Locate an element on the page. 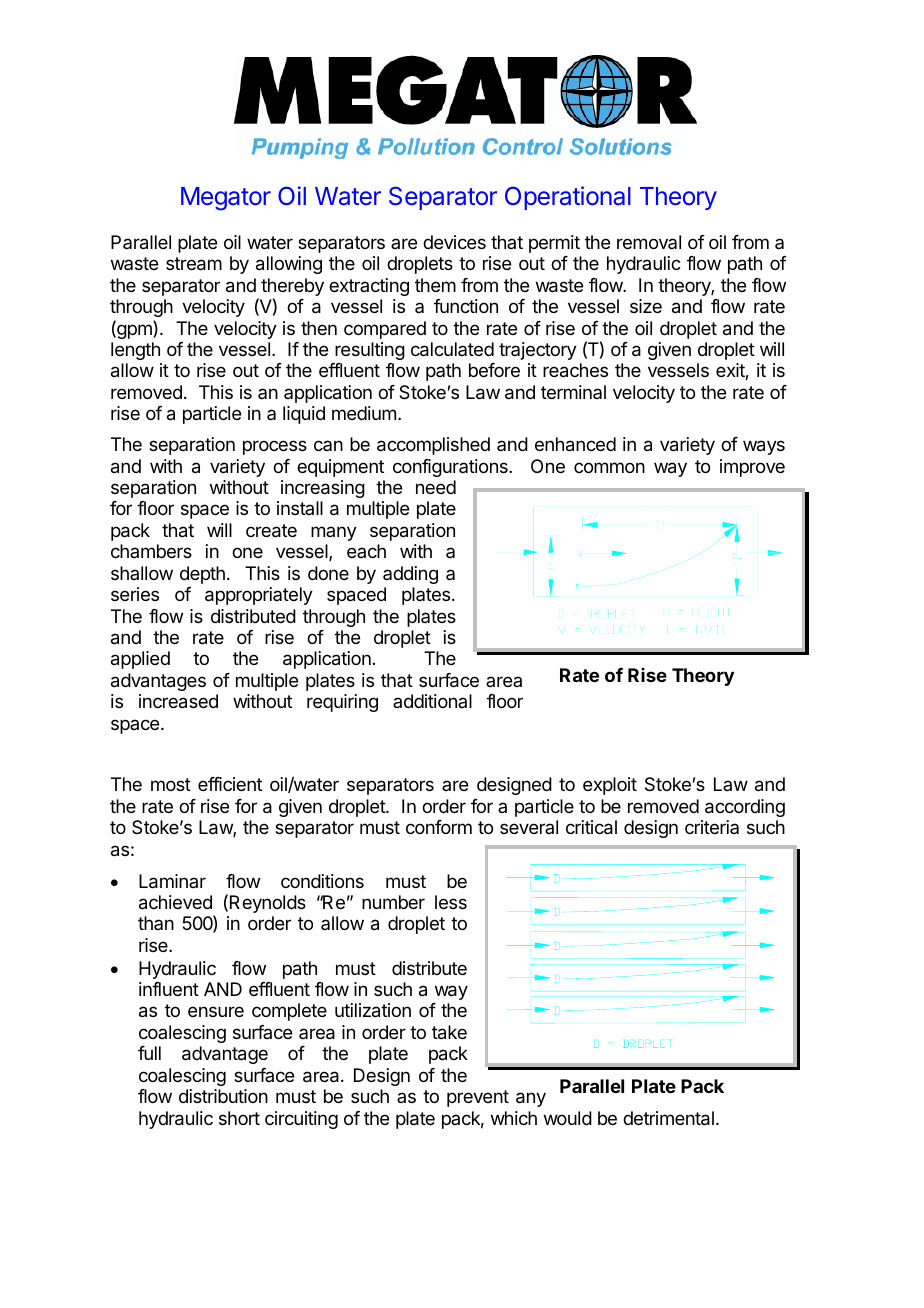 The width and height of the page is (924, 1308). prevent is located at coordinates (478, 1098).
